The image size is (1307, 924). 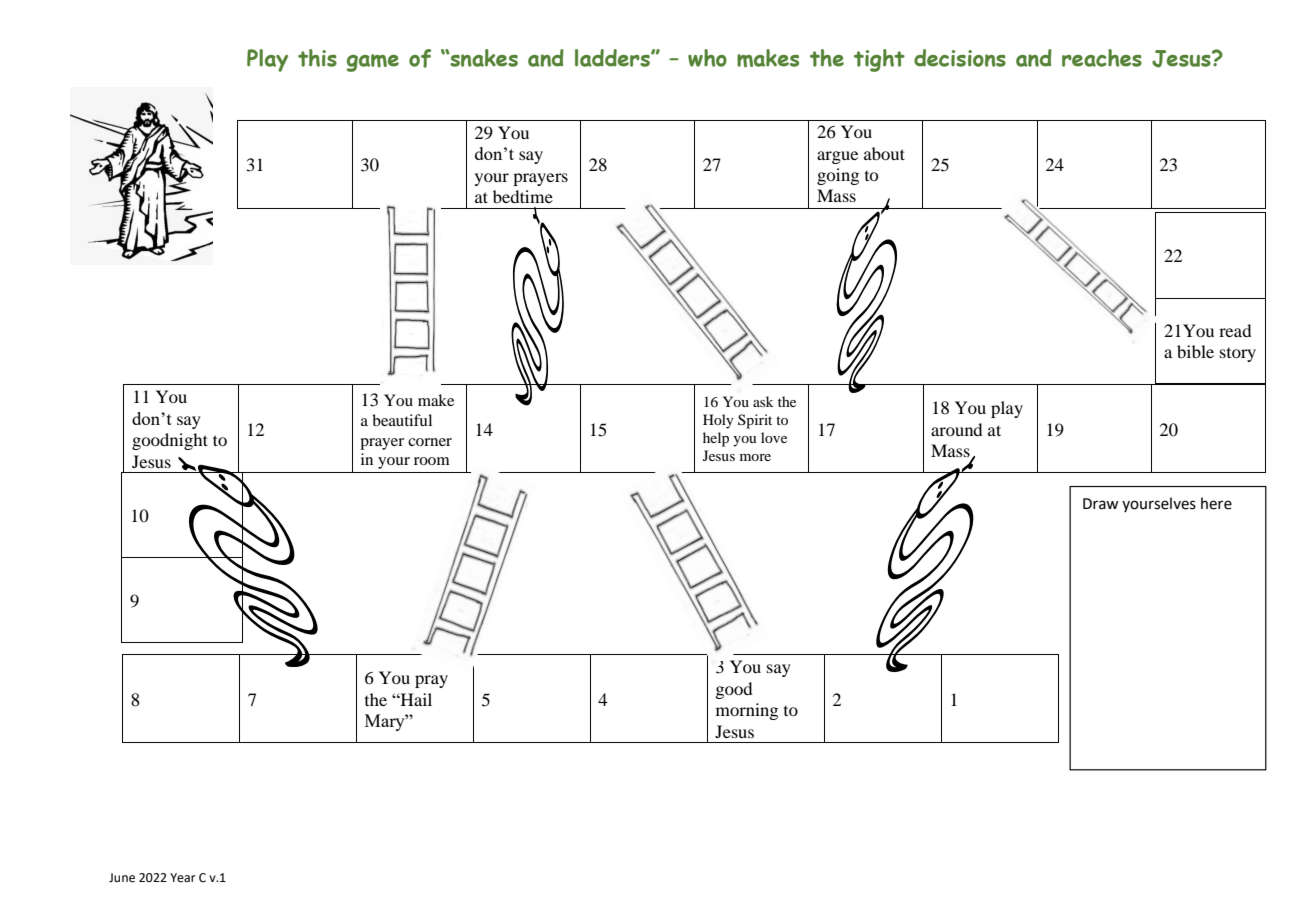 What do you see at coordinates (838, 176) in the screenshot?
I see `going` at bounding box center [838, 176].
